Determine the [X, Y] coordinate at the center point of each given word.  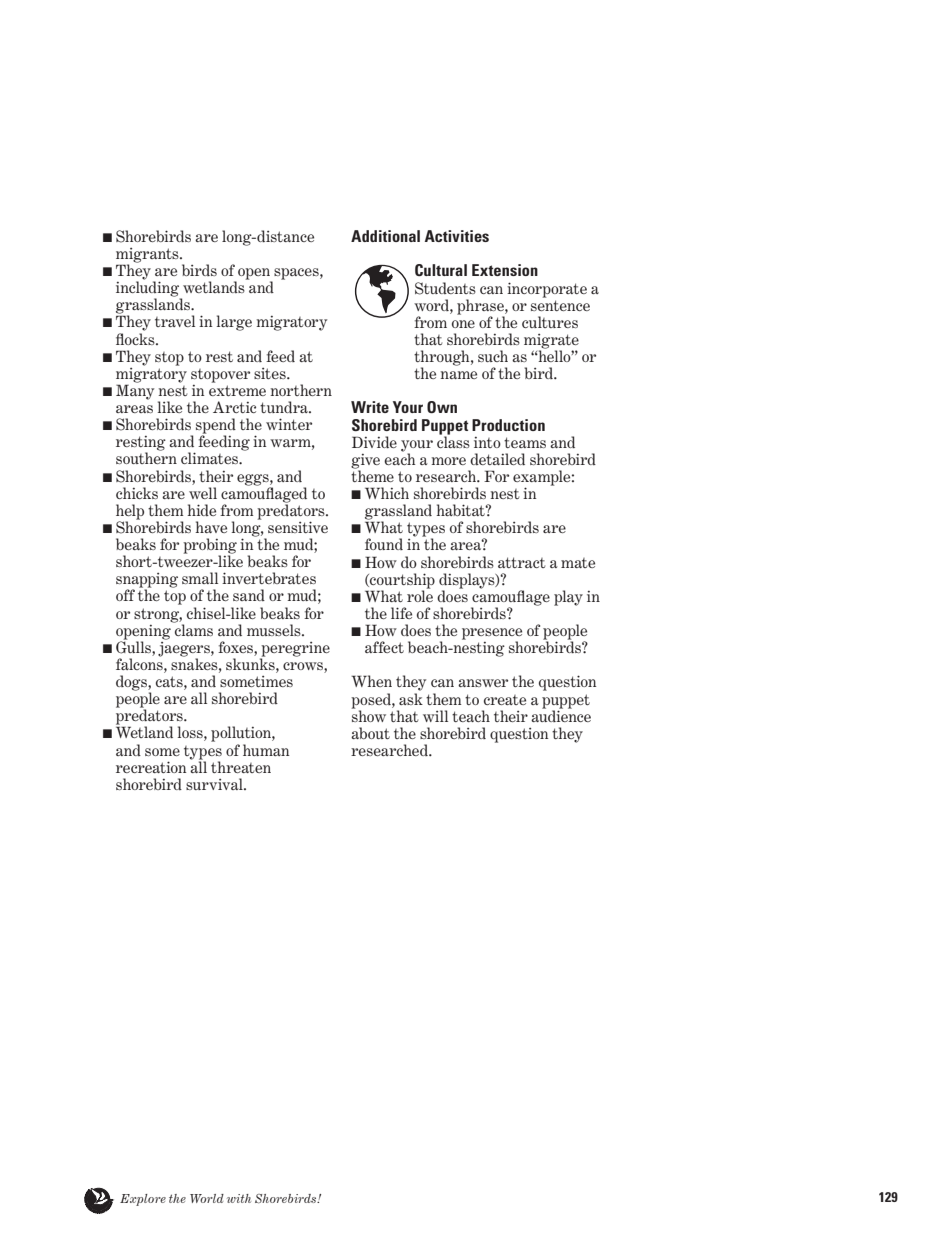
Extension [505, 270]
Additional [385, 236]
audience [561, 715]
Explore [143, 1200]
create [505, 700]
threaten [241, 767]
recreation [151, 767]
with [239, 1198]
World [207, 1198]
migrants [148, 256]
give [365, 462]
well [203, 493]
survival [215, 784]
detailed [497, 459]
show [369, 715]
